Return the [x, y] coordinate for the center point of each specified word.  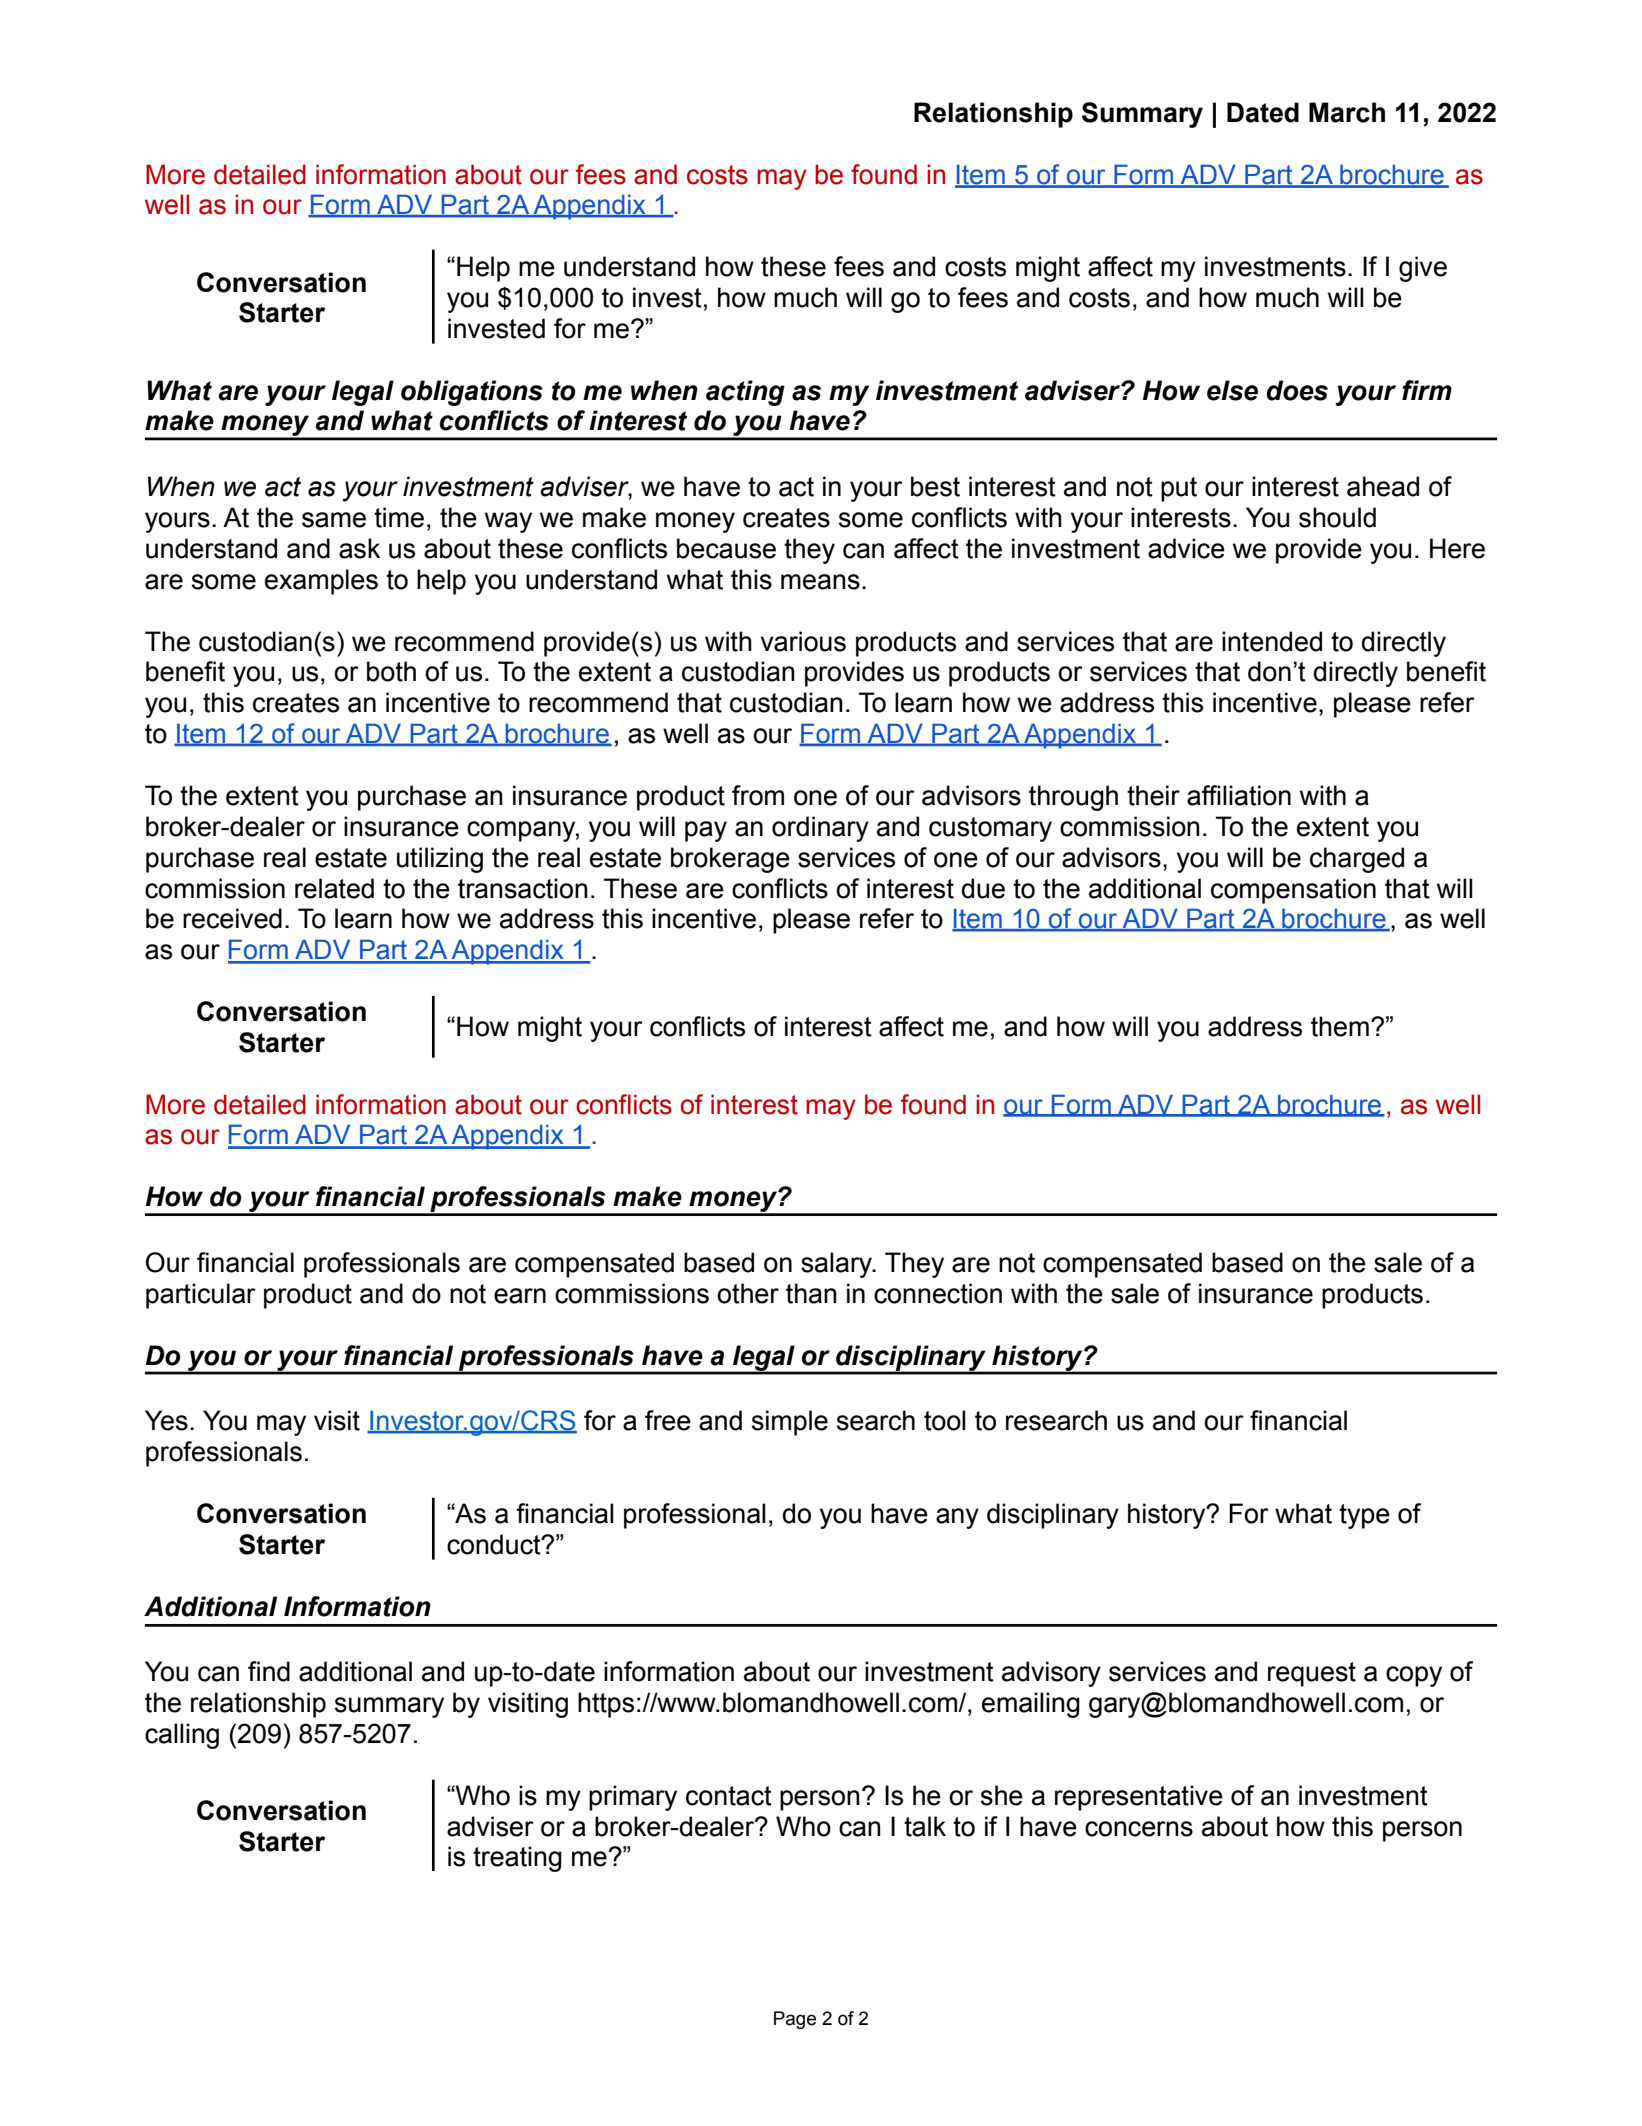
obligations [472, 393]
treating [517, 1859]
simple [790, 1423]
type [1364, 1516]
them [1340, 1026]
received [232, 918]
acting [745, 393]
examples [321, 582]
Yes [166, 1420]
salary [838, 1265]
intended [1272, 641]
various [803, 641]
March [1347, 112]
